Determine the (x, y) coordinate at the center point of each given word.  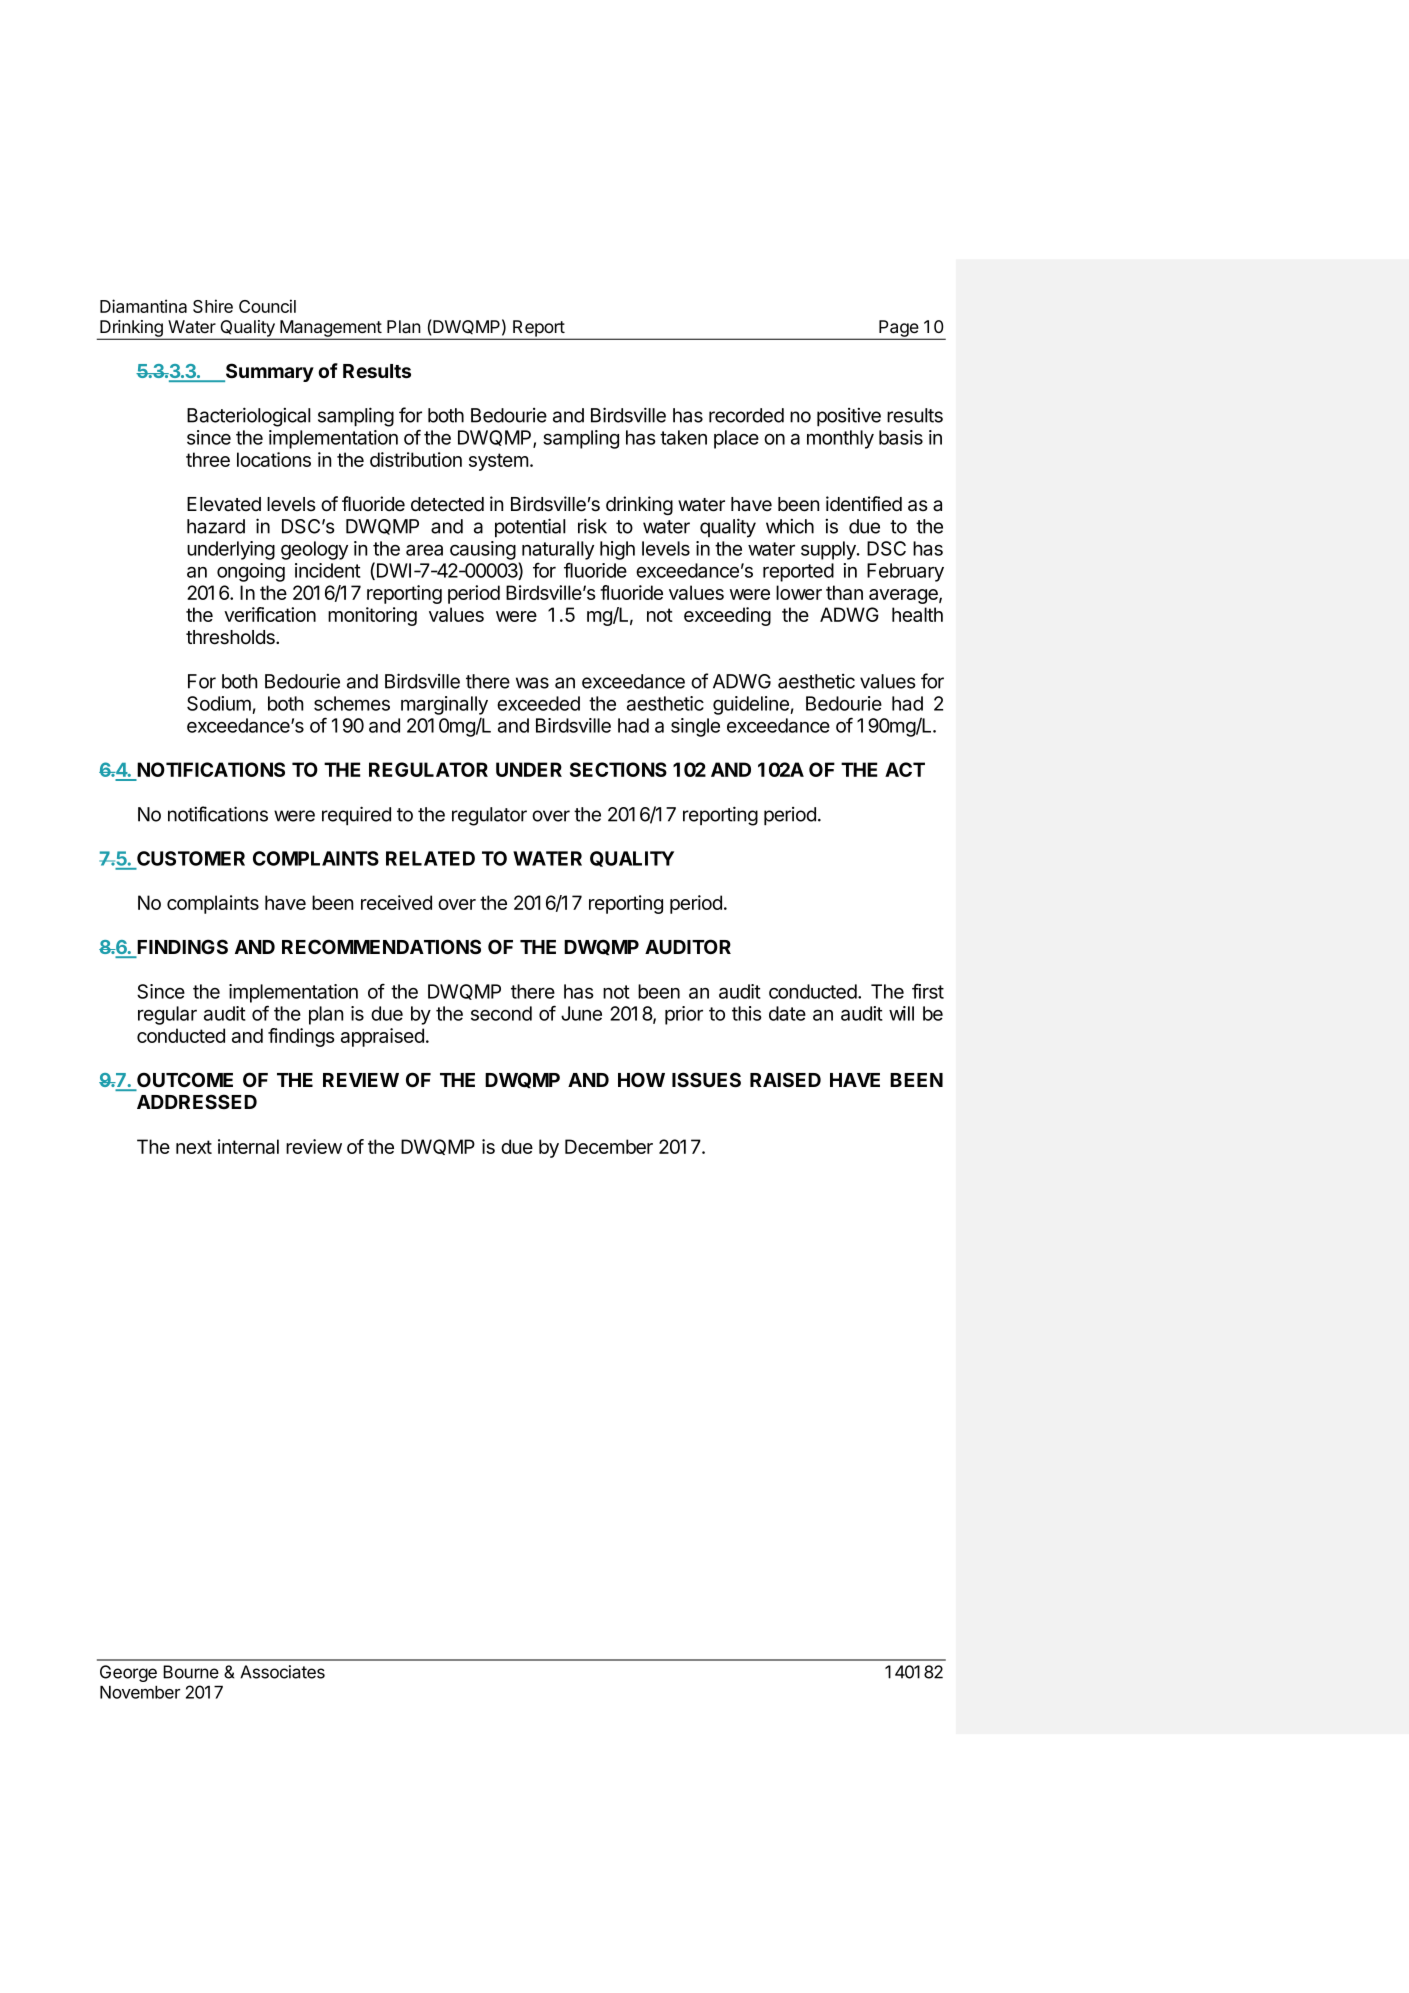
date (787, 1013)
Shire (213, 306)
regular (167, 1015)
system (499, 462)
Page (899, 329)
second (501, 1013)
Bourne (191, 1672)
